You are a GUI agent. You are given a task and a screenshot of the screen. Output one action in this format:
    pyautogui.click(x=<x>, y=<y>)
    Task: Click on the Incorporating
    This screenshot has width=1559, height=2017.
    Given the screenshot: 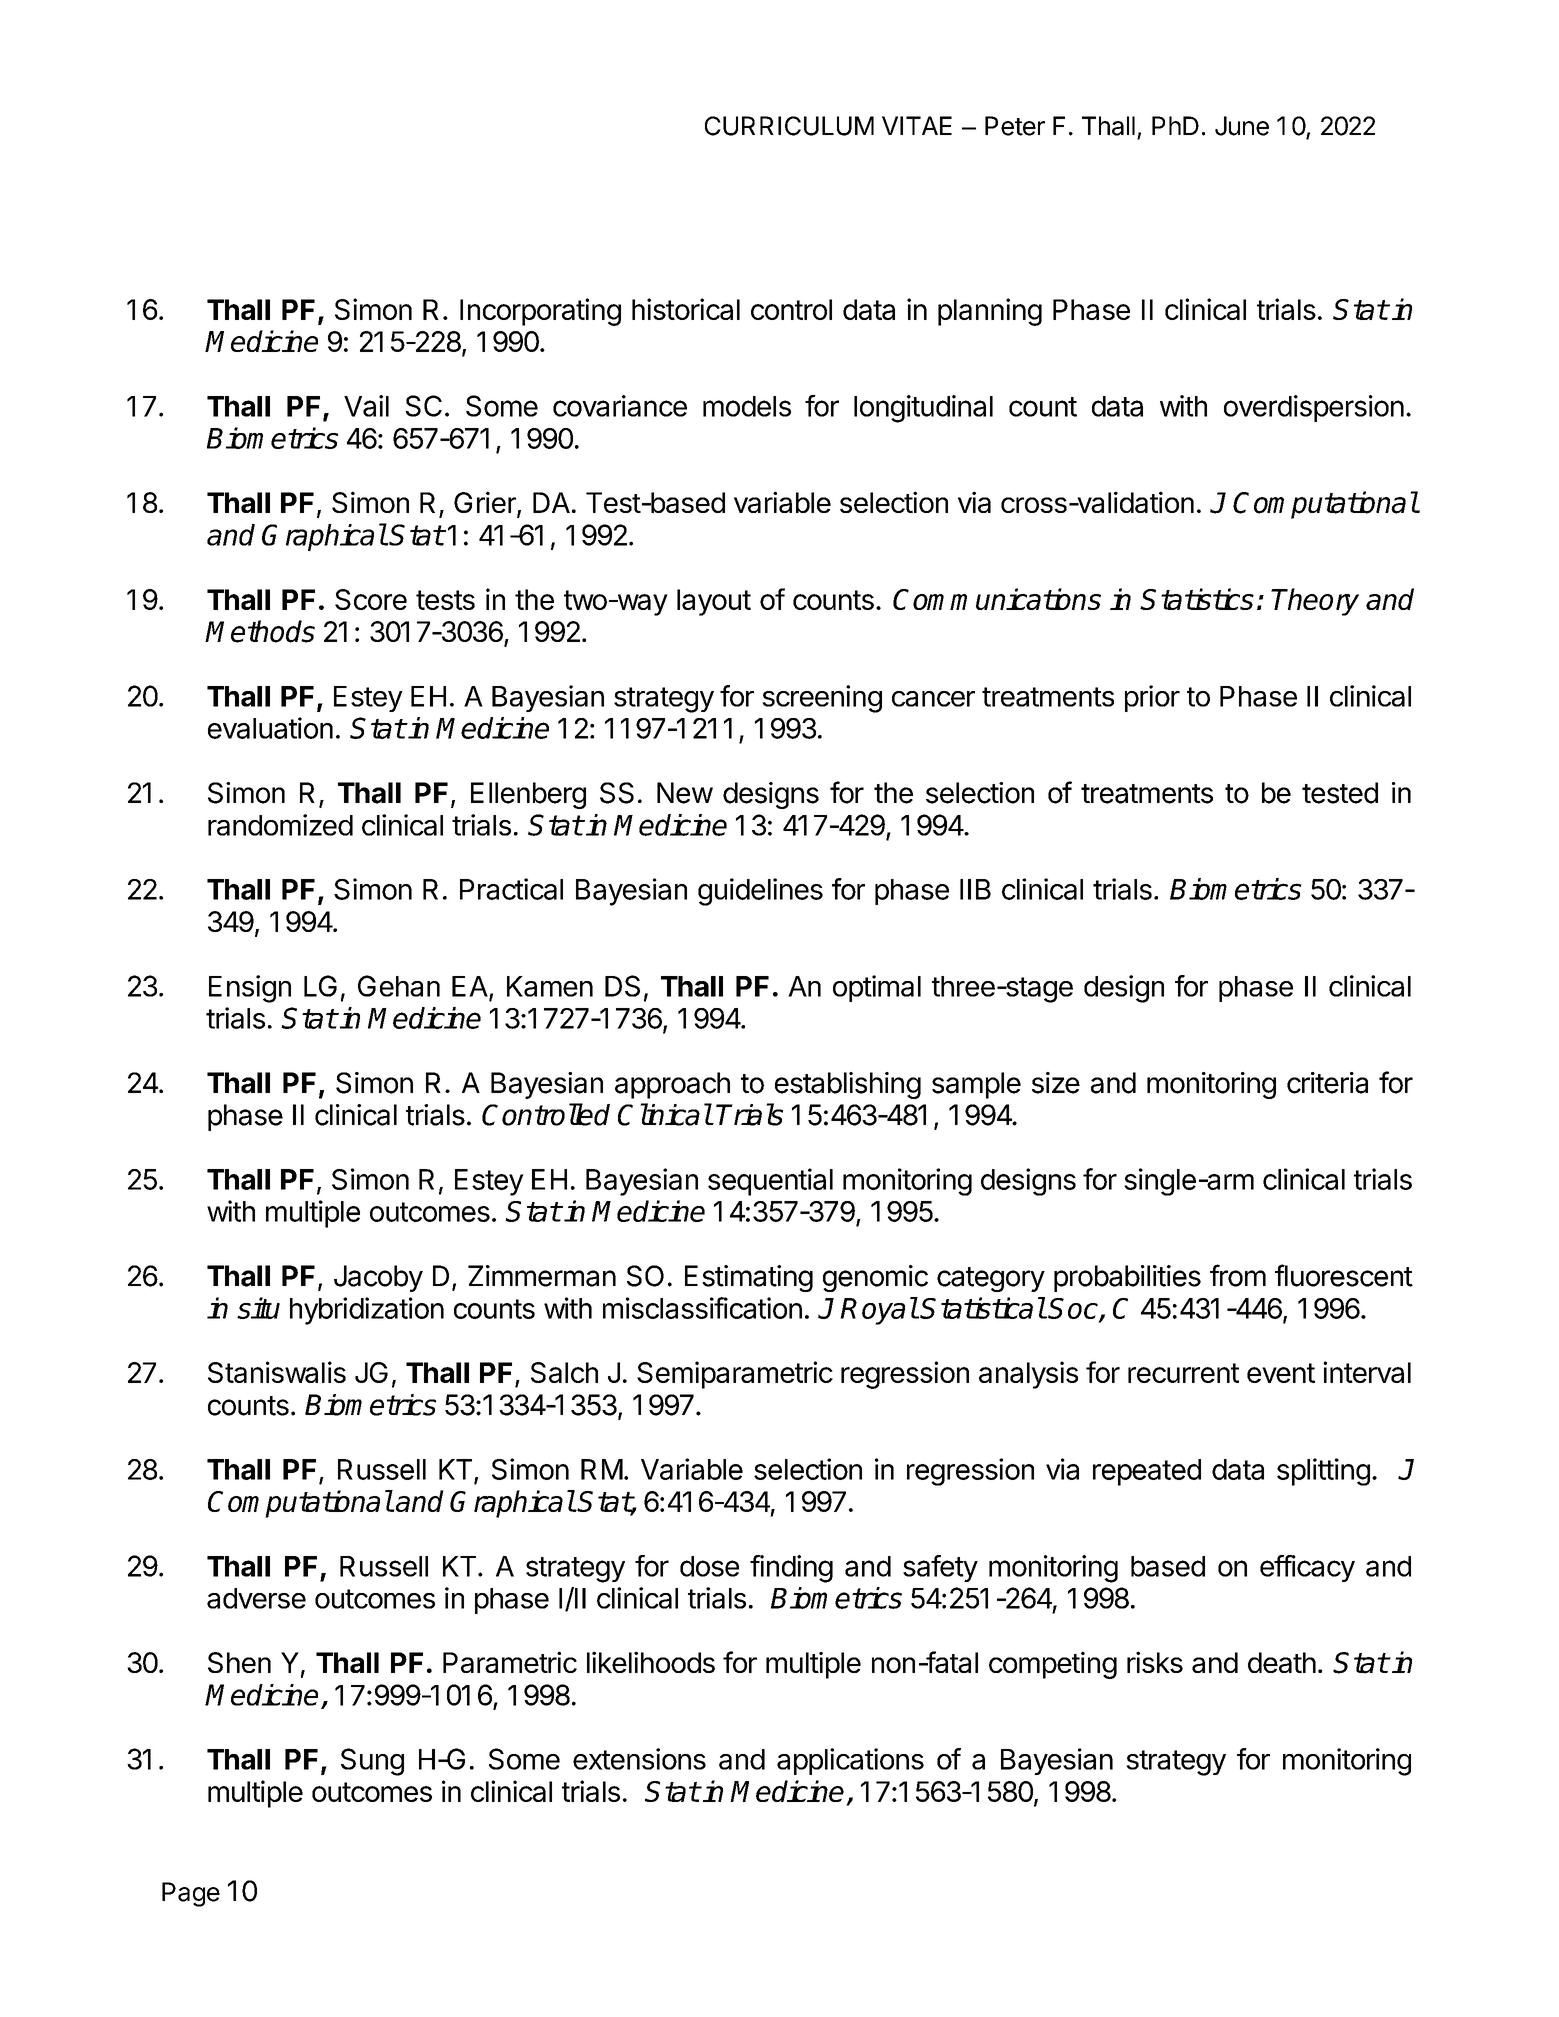 What is the action you would take?
    pyautogui.click(x=540, y=312)
